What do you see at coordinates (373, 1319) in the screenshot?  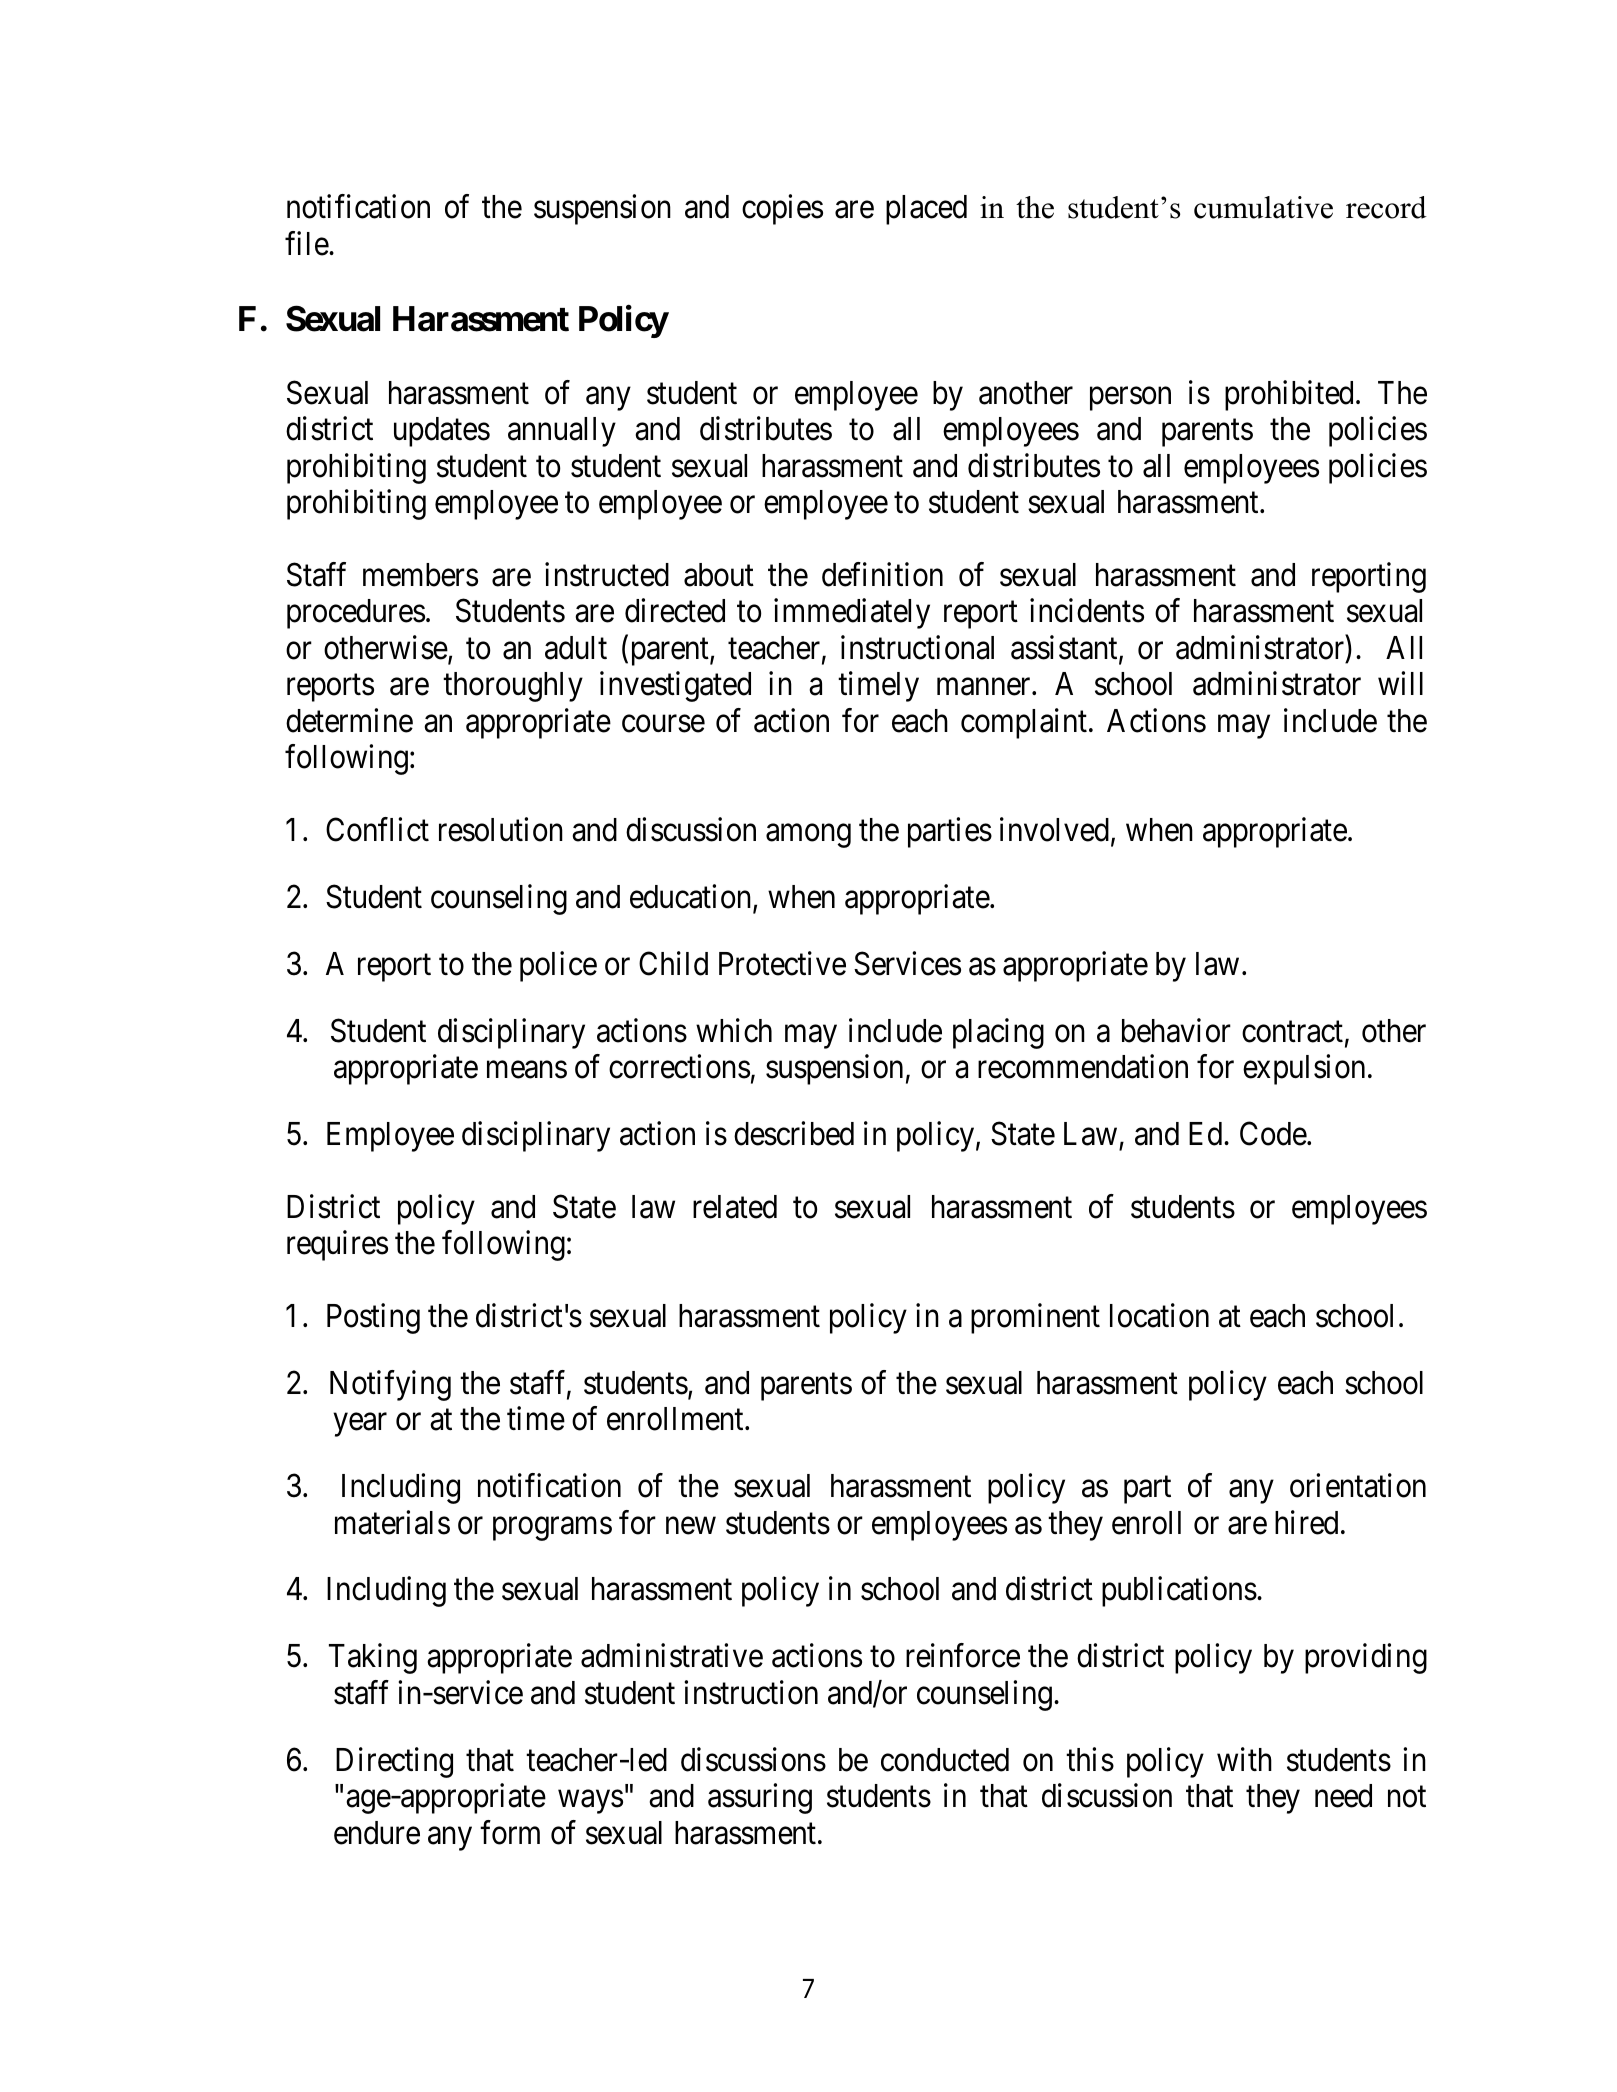 I see `Posting` at bounding box center [373, 1319].
